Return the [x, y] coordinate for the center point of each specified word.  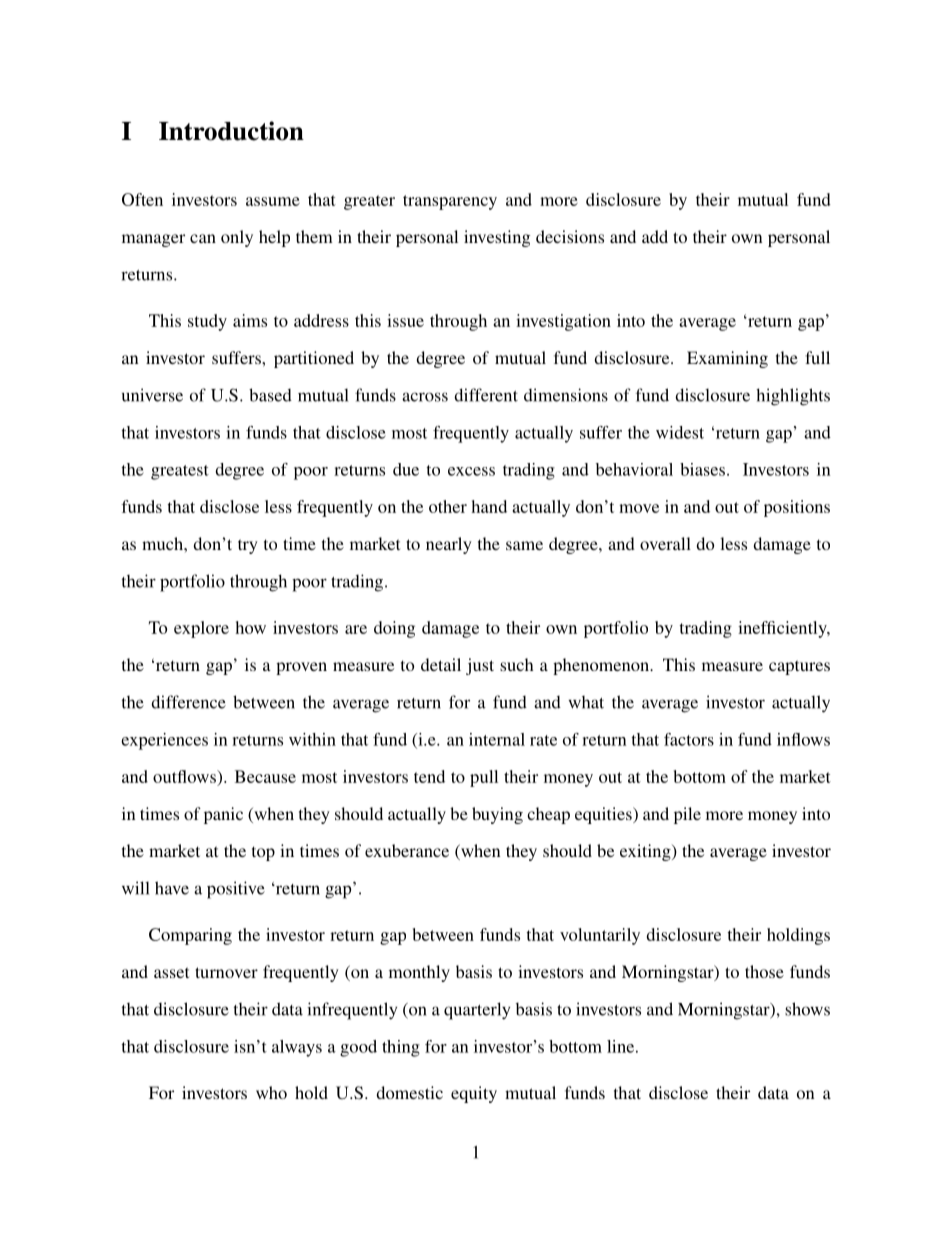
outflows [185, 776]
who [271, 1092]
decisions [570, 236]
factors [689, 739]
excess [471, 471]
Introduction [231, 131]
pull [484, 778]
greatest [180, 472]
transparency [450, 202]
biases [702, 469]
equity [474, 1094]
